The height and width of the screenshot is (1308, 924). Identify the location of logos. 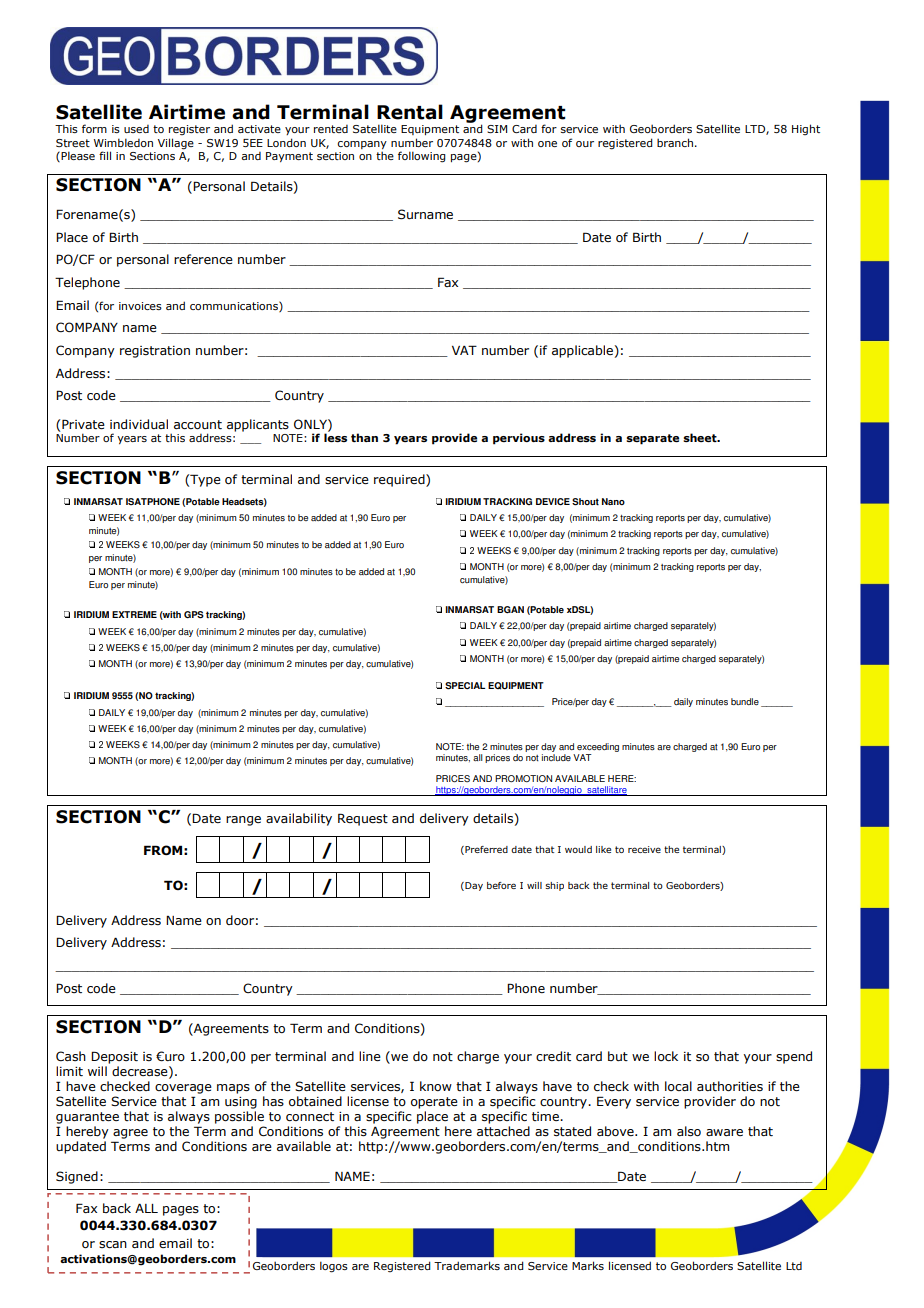
(334, 1267).
